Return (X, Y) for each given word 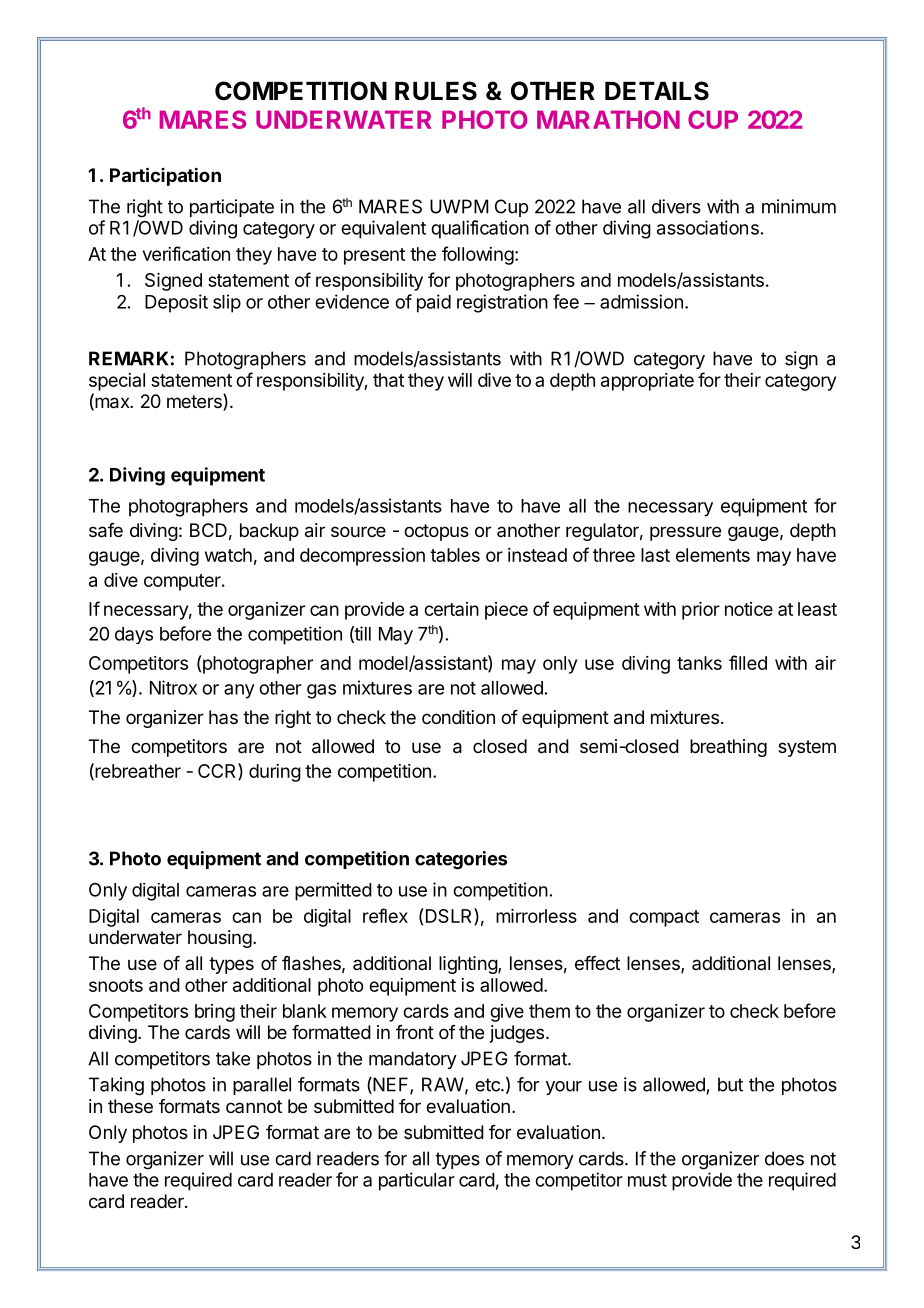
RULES (436, 91)
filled (748, 662)
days (134, 635)
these (130, 1106)
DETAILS (657, 91)
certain (451, 609)
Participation (165, 176)
